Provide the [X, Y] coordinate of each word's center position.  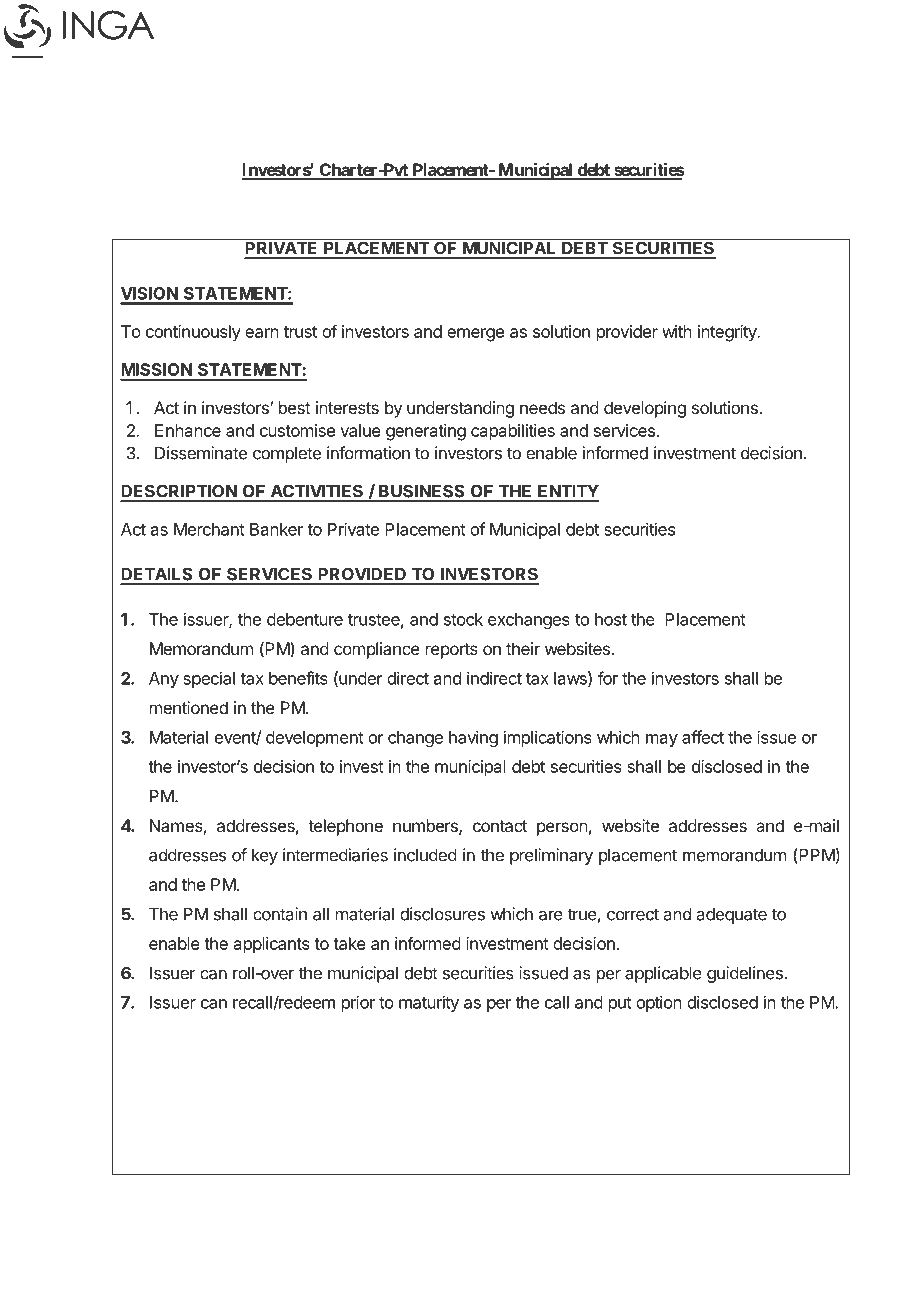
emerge [475, 335]
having [473, 738]
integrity [728, 333]
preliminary [551, 856]
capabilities [513, 432]
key [265, 857]
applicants [272, 945]
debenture [305, 619]
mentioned [189, 707]
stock [463, 619]
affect [703, 737]
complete [287, 455]
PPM [816, 855]
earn [262, 333]
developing [645, 409]
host [611, 619]
